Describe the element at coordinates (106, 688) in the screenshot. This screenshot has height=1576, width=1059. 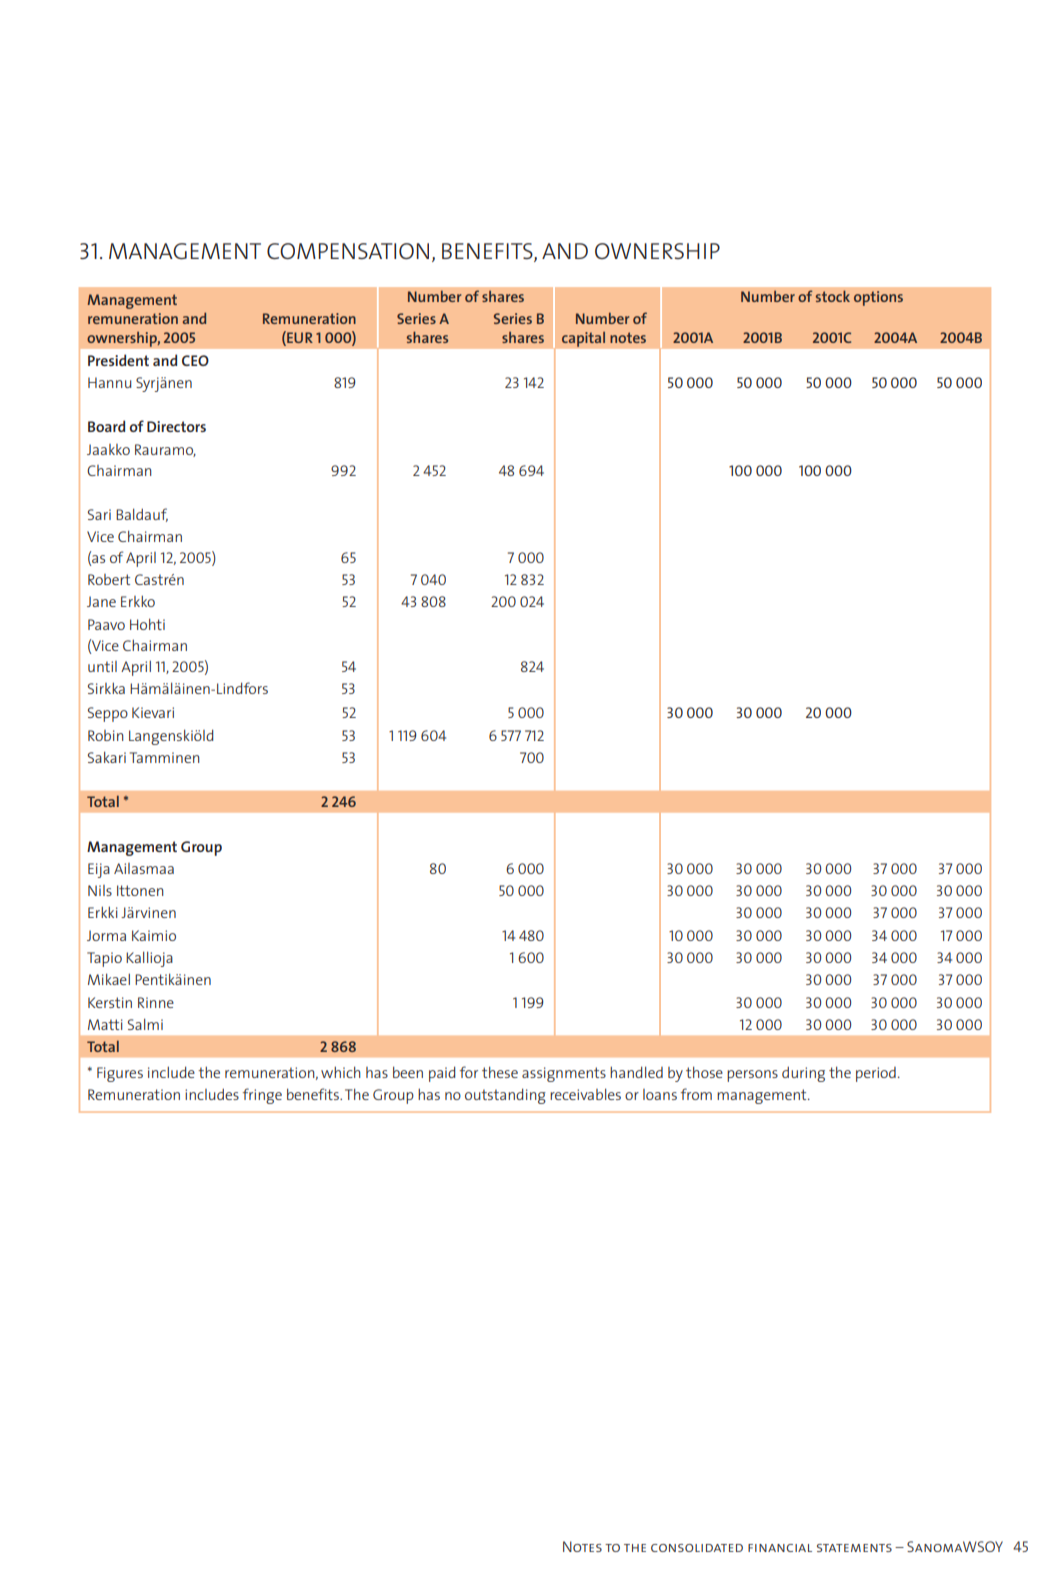
I see `Sirkka` at that location.
